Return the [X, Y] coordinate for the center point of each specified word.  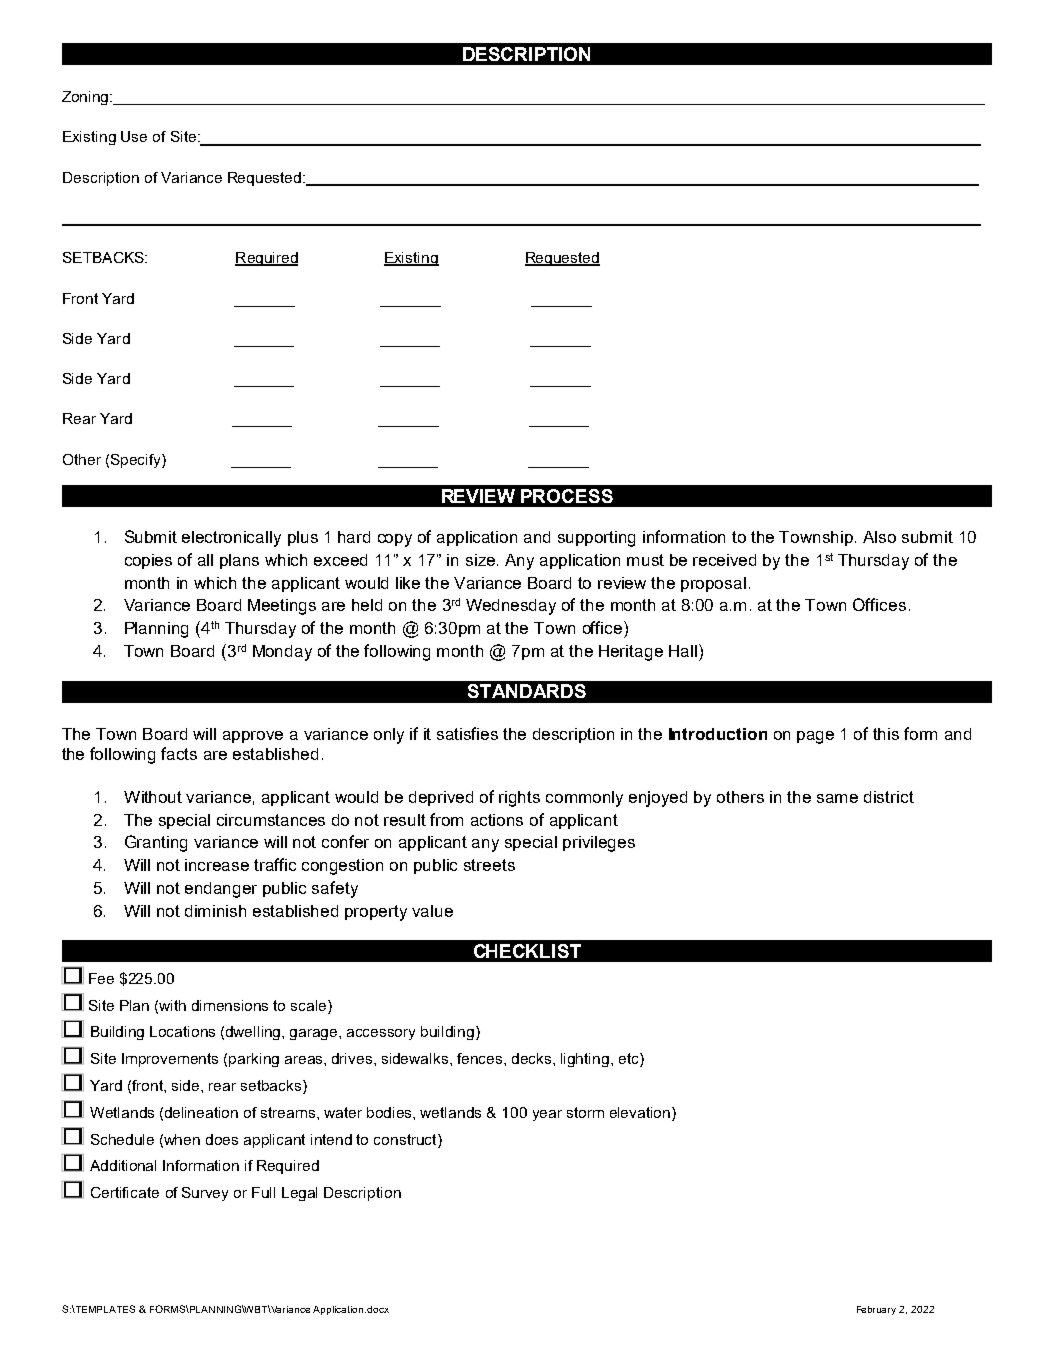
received [724, 560]
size [482, 560]
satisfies [467, 733]
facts [179, 753]
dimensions [230, 1005]
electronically [231, 539]
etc [630, 1060]
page [815, 737]
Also [879, 537]
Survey [205, 1194]
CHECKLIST [527, 951]
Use [134, 136]
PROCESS [567, 496]
